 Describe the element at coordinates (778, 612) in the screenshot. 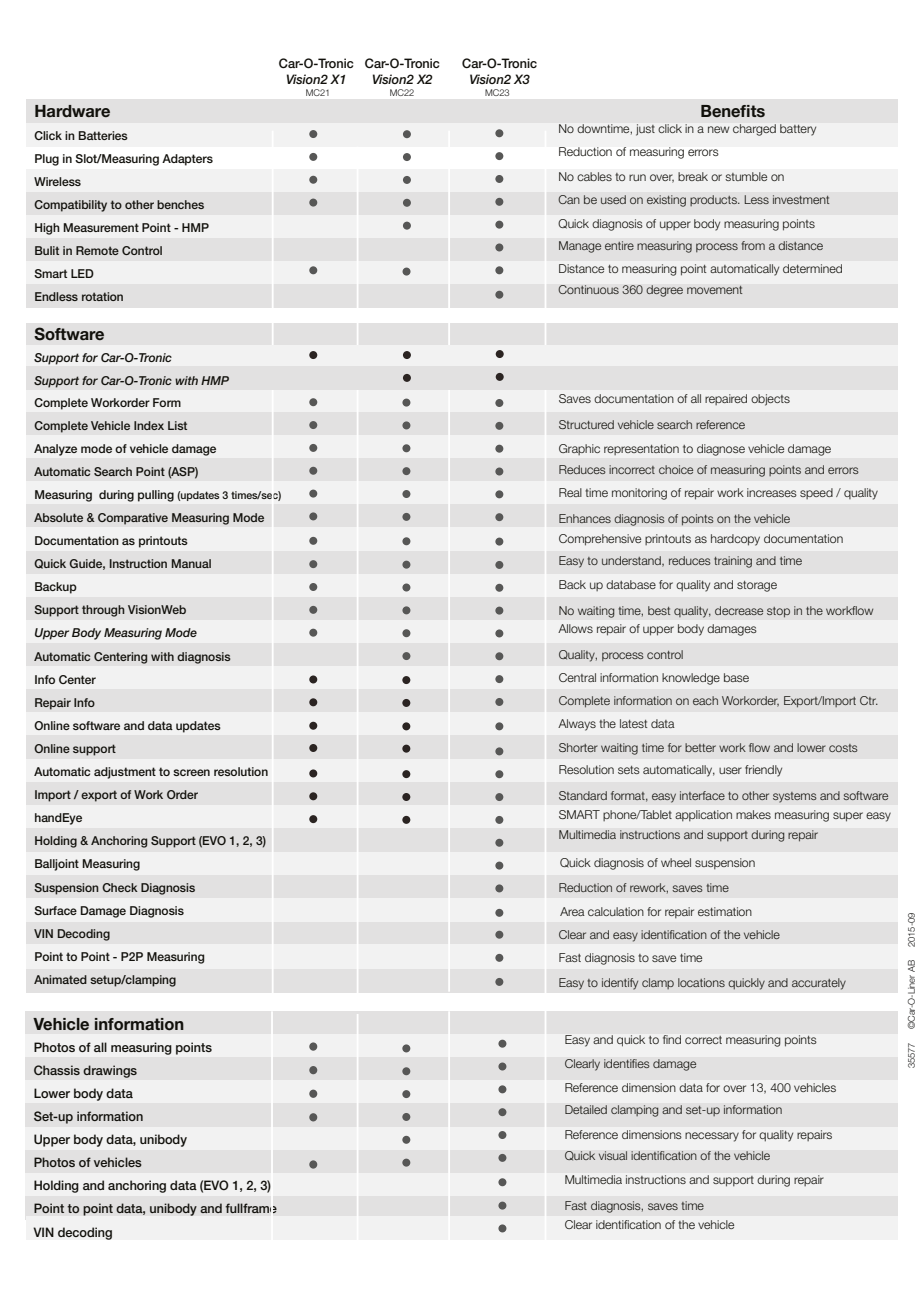

I see `stop` at that location.
